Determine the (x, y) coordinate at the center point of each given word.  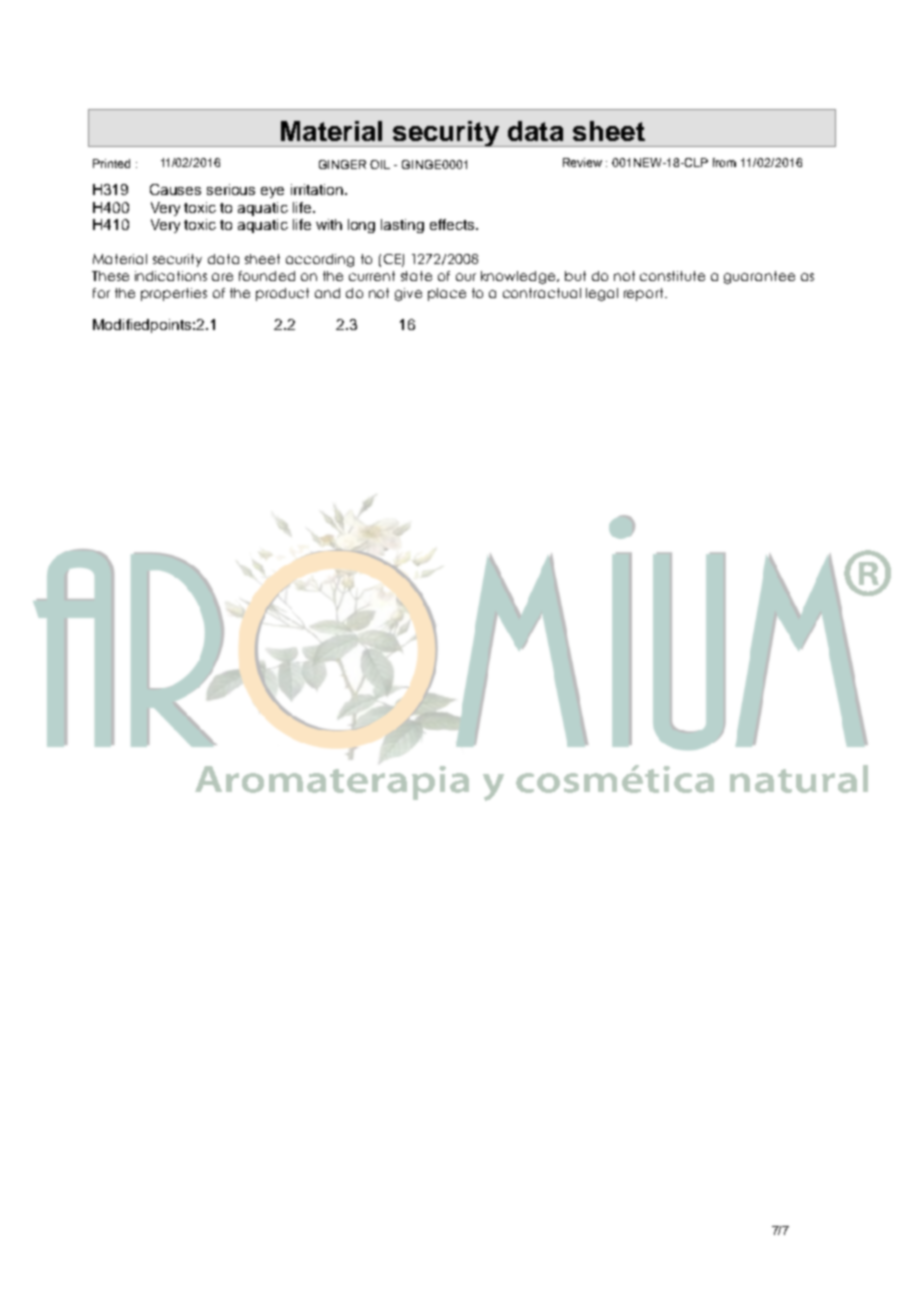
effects (453, 224)
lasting (402, 226)
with (329, 224)
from (724, 162)
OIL (380, 164)
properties (174, 294)
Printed (111, 163)
